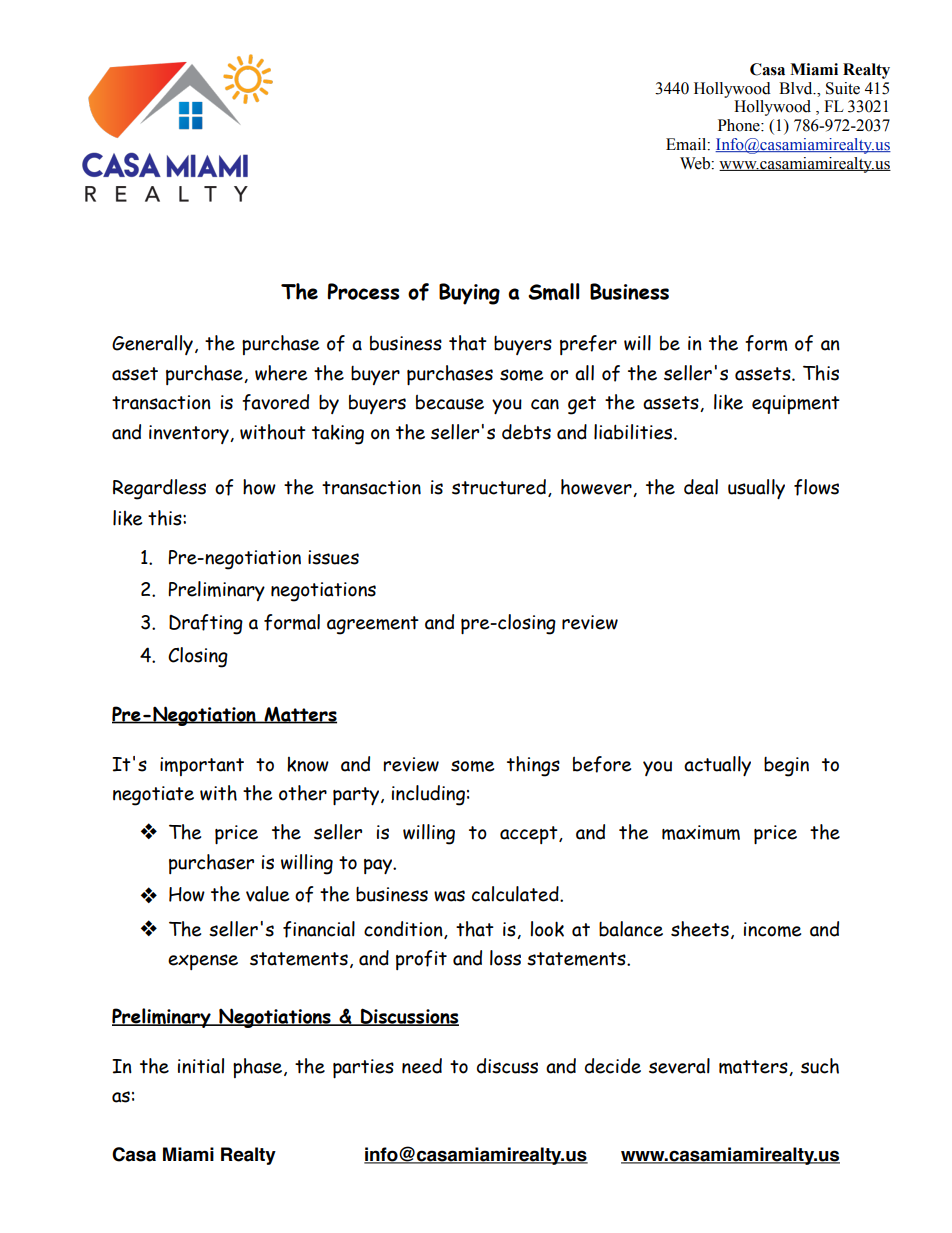 The image size is (952, 1233). Describe the element at coordinates (740, 125) in the screenshot. I see `Phone` at that location.
